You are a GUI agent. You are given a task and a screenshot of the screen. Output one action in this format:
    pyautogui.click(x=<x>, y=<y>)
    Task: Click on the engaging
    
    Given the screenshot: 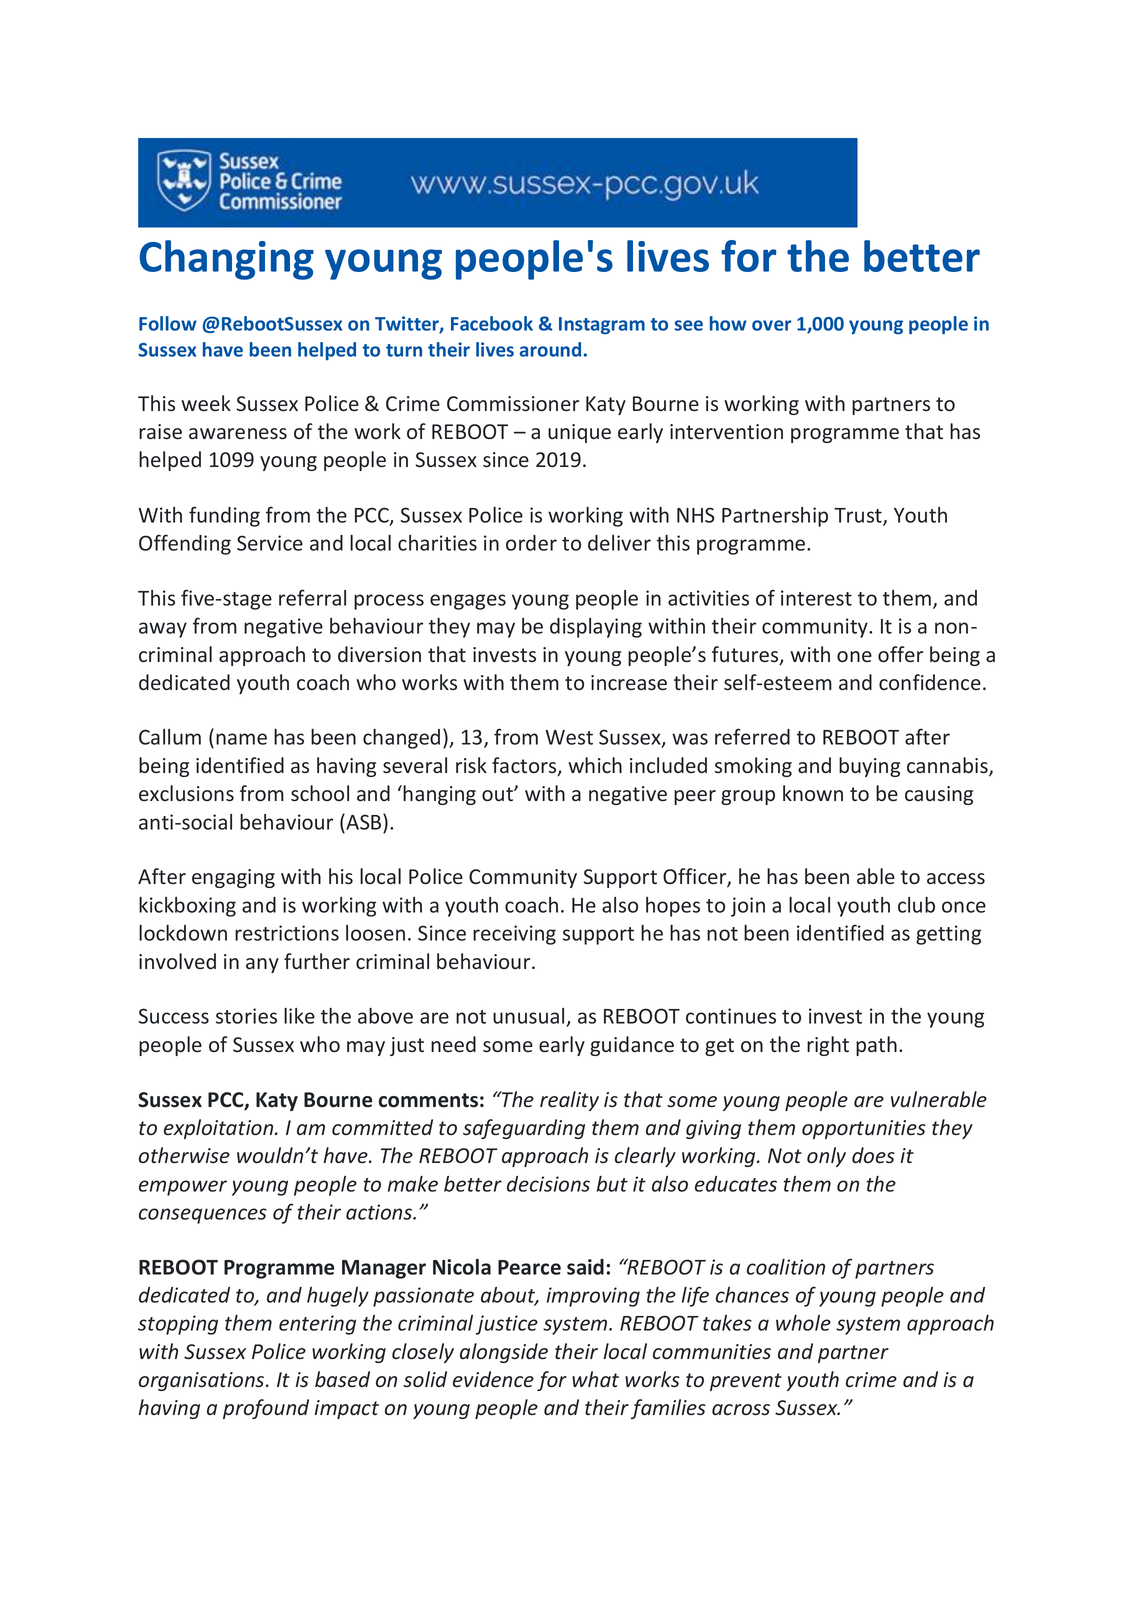 What is the action you would take?
    pyautogui.click(x=233, y=878)
